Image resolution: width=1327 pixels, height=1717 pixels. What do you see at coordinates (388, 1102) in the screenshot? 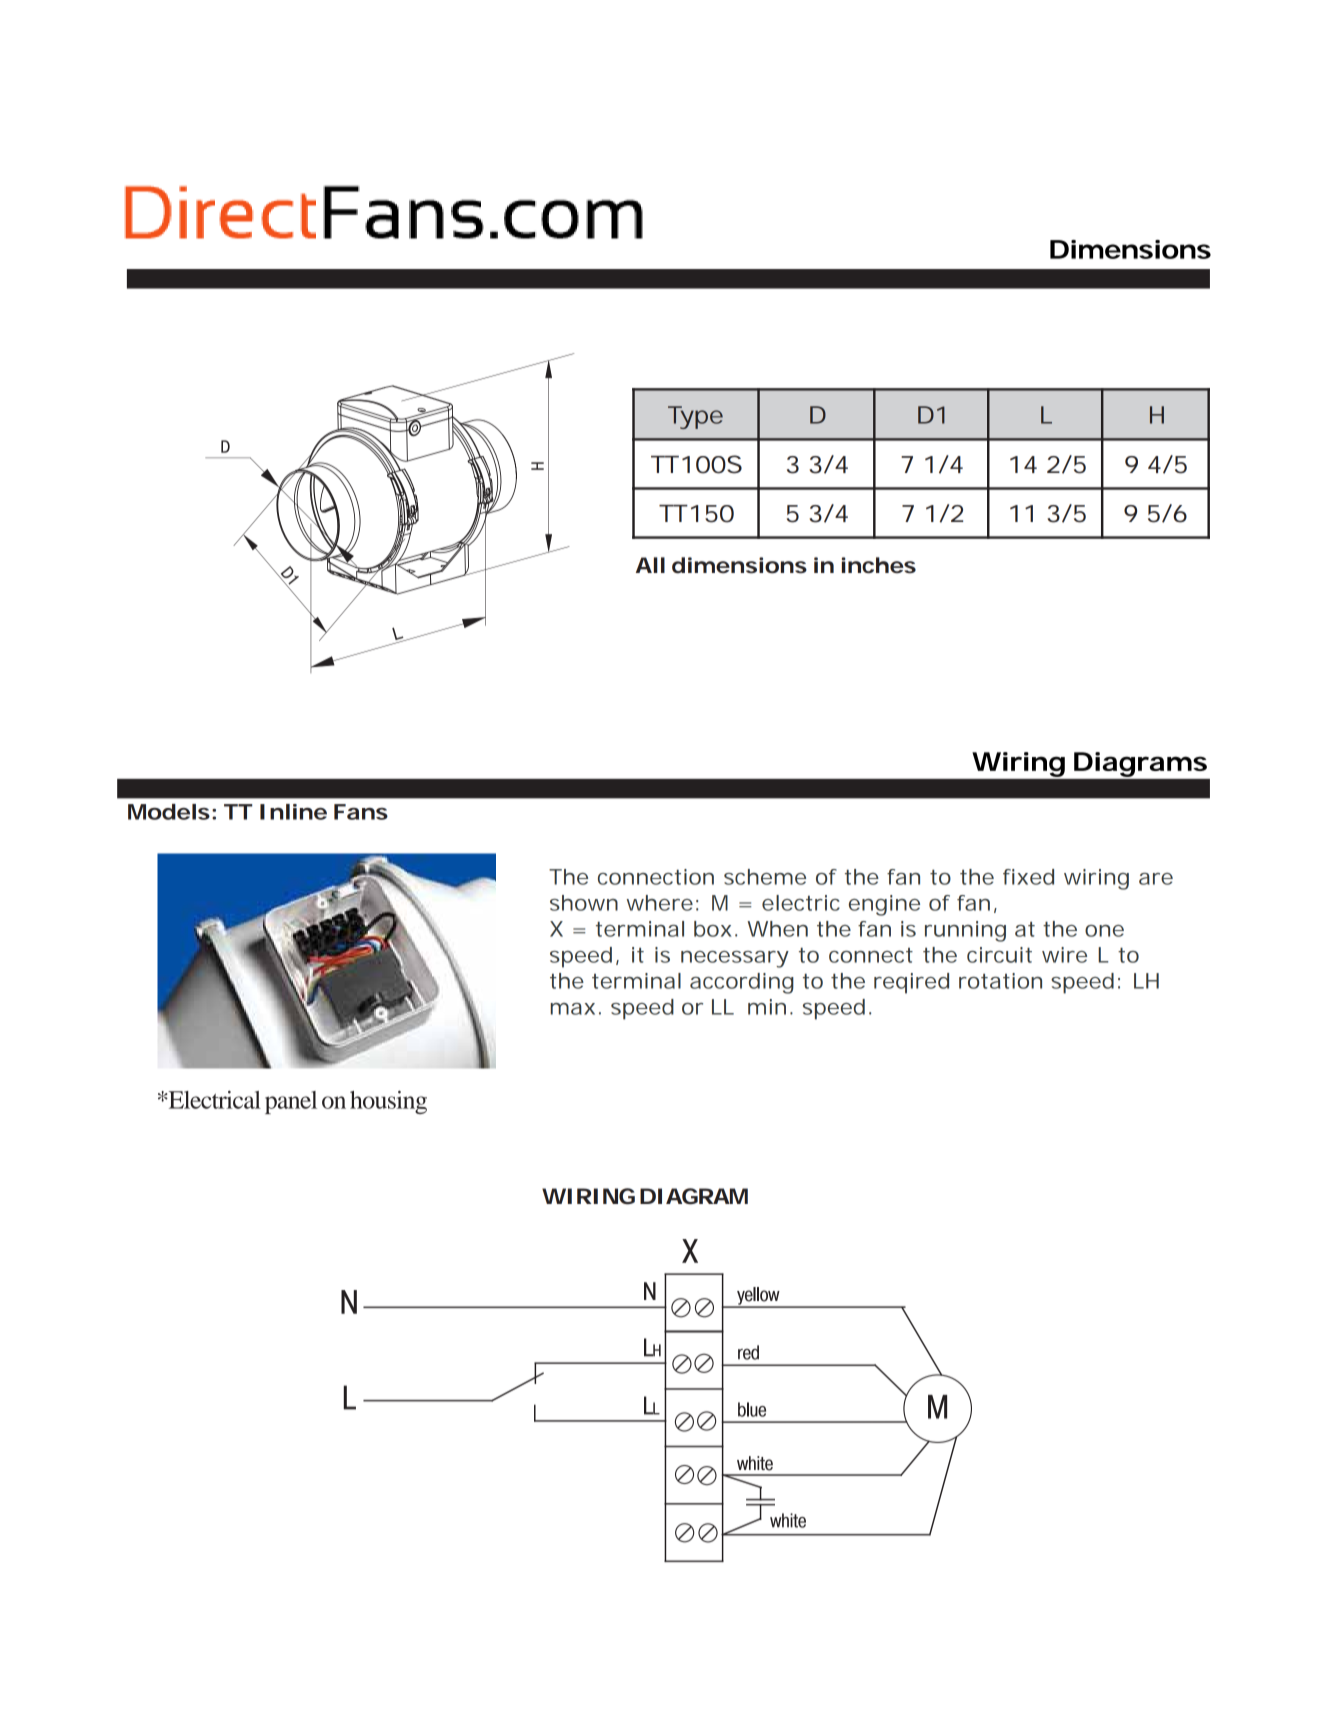
I see `housing` at bounding box center [388, 1102].
